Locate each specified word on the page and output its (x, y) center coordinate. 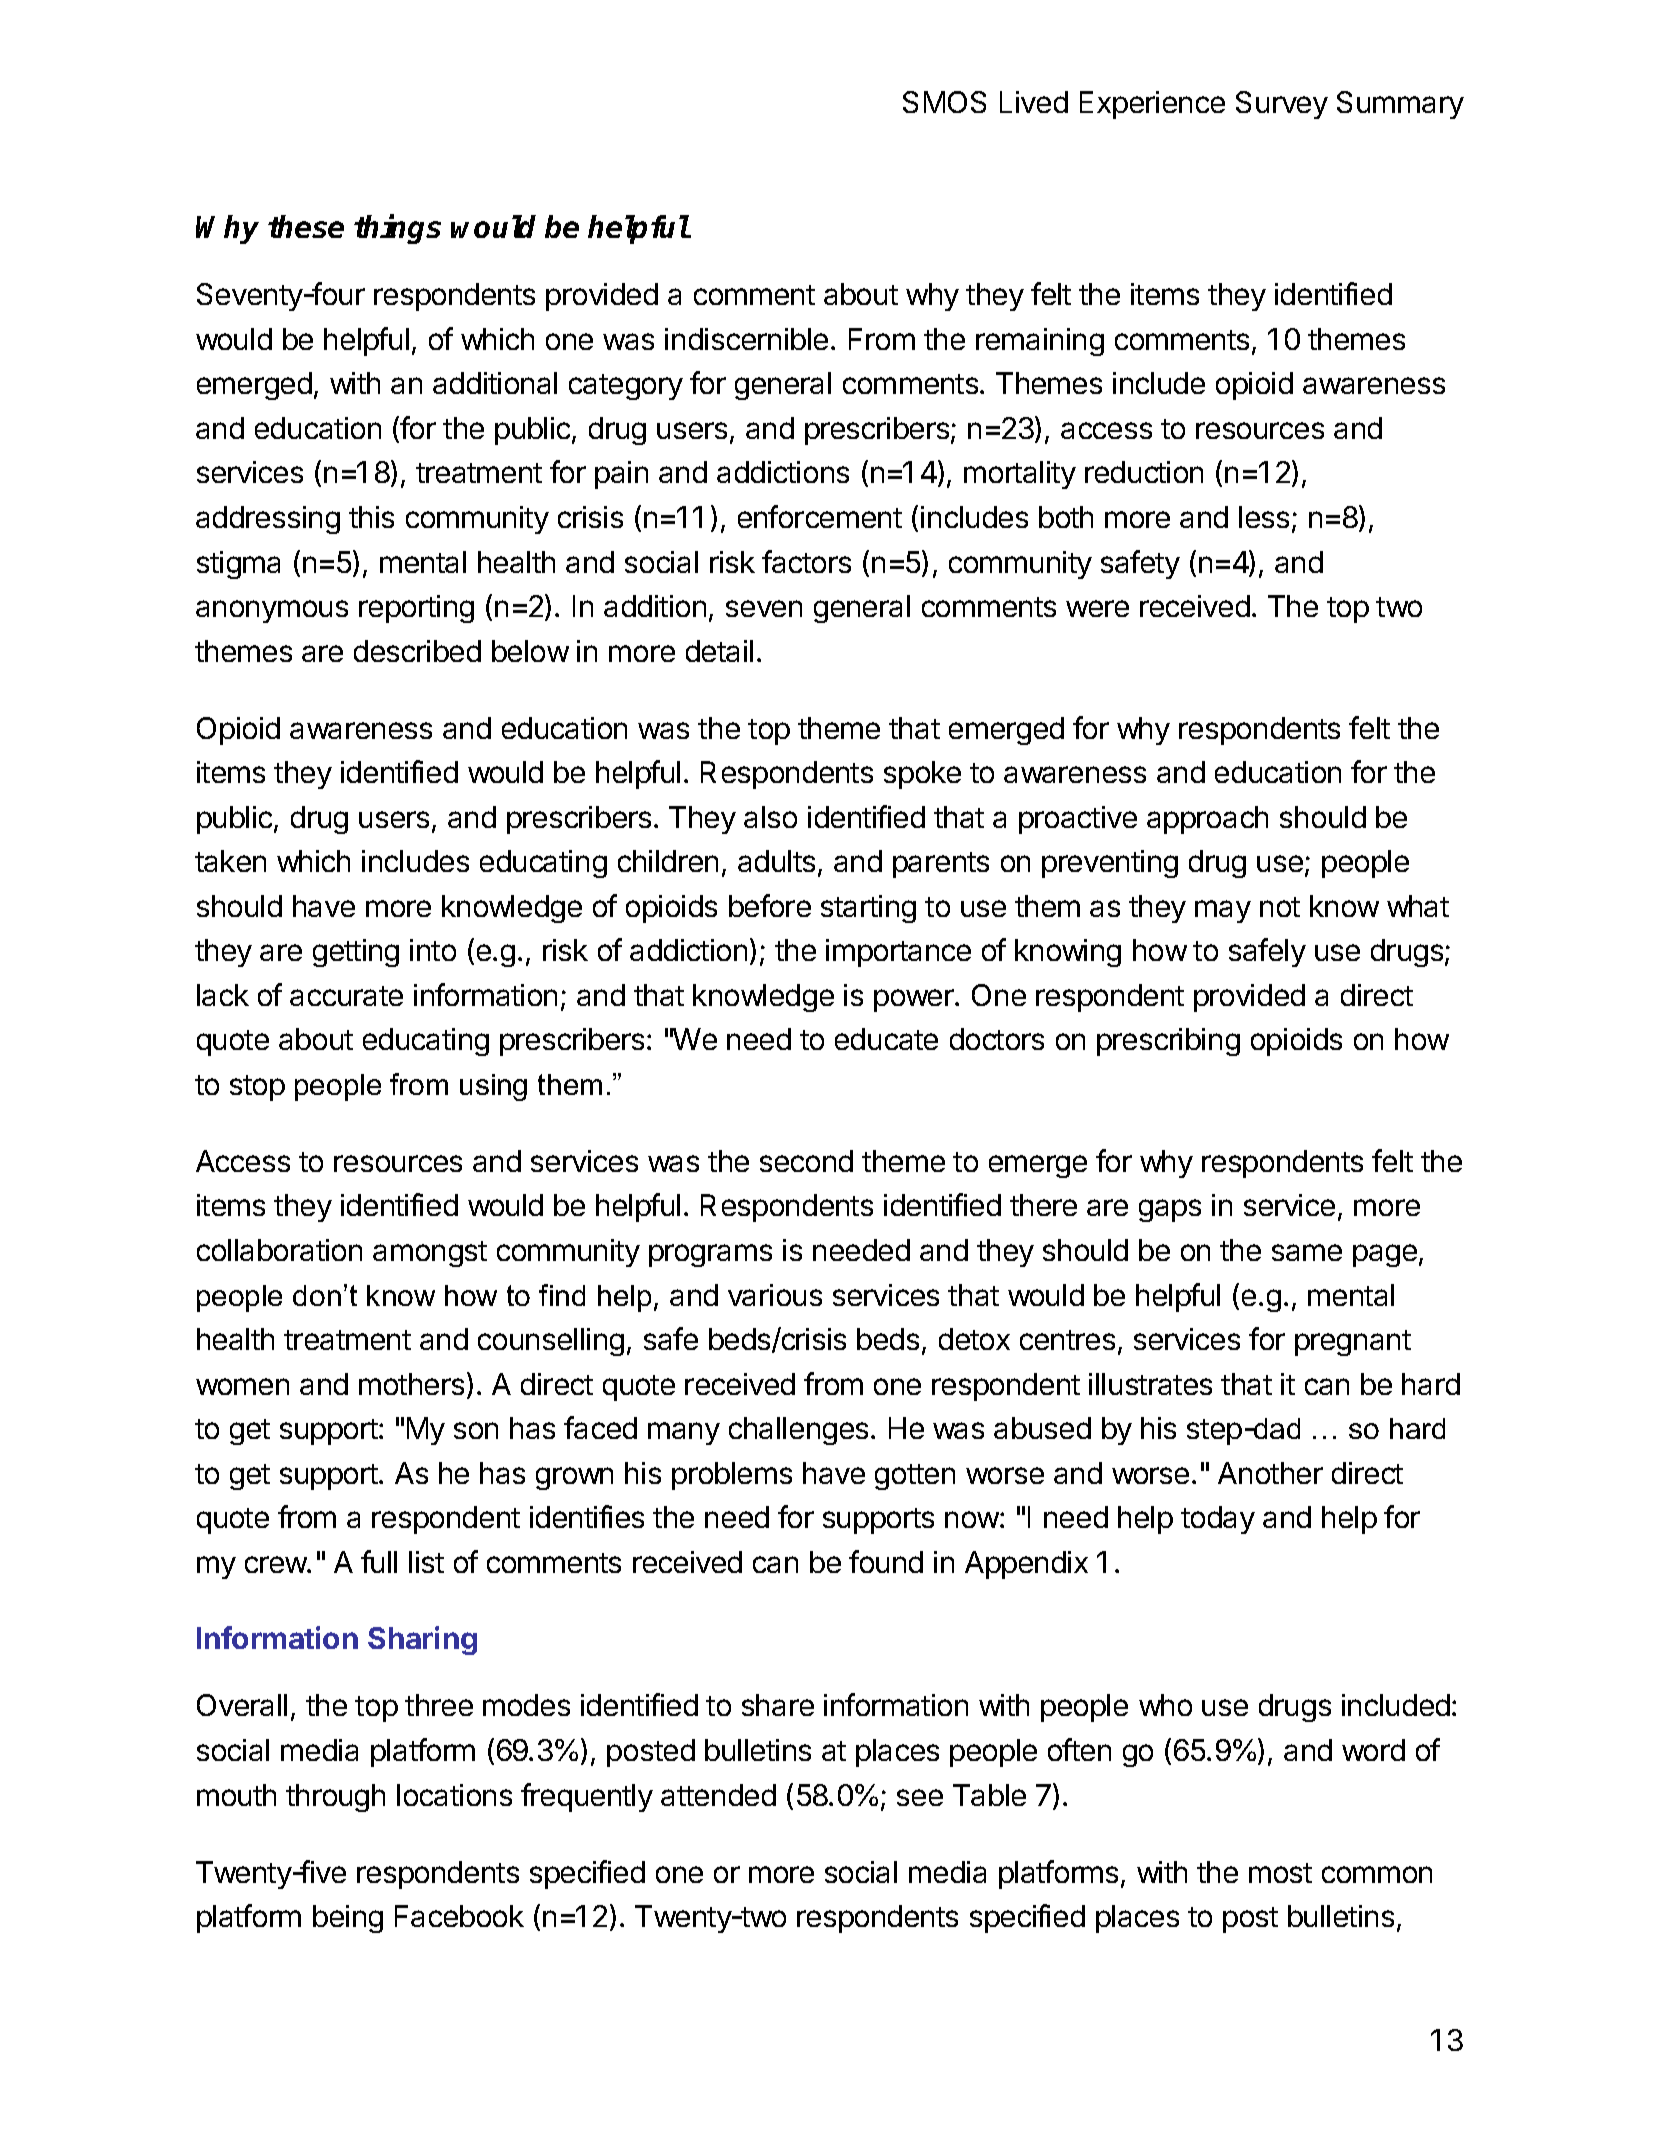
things (397, 229)
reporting (416, 609)
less (1264, 517)
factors (806, 561)
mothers (411, 1384)
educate (886, 1039)
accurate (346, 996)
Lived (1034, 102)
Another (1270, 1473)
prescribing (1168, 1042)
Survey (1282, 105)
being (348, 1919)
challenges (798, 1431)
